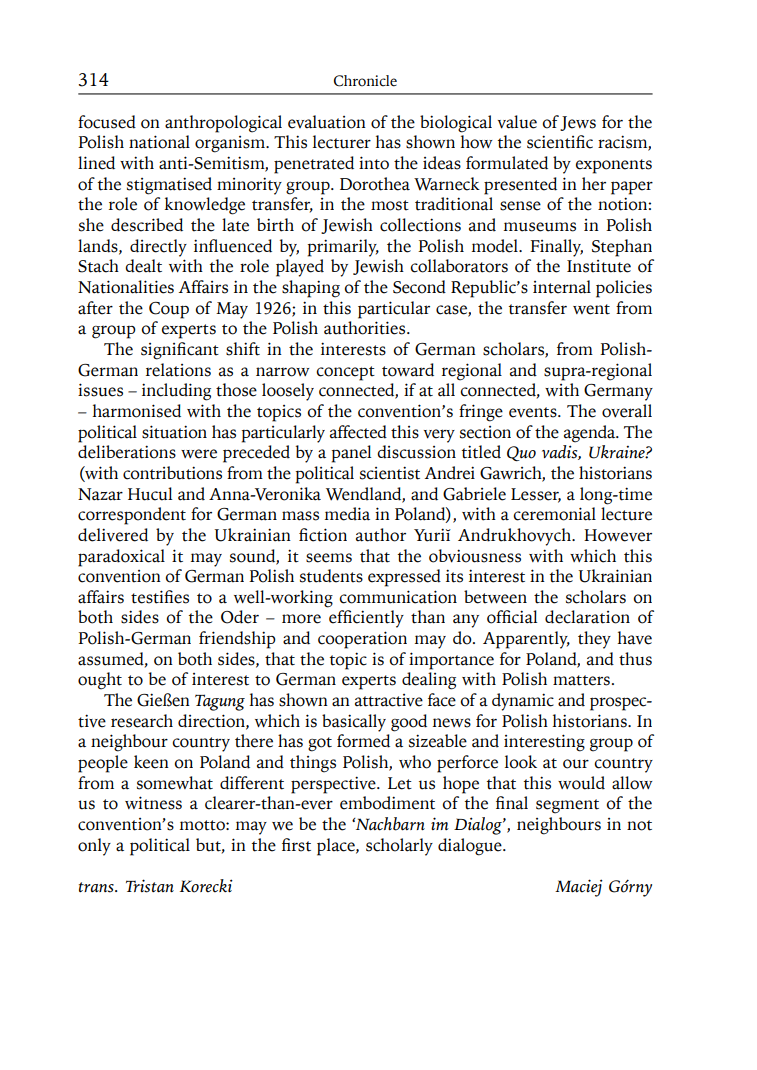  I want to click on scientist, so click(390, 473).
